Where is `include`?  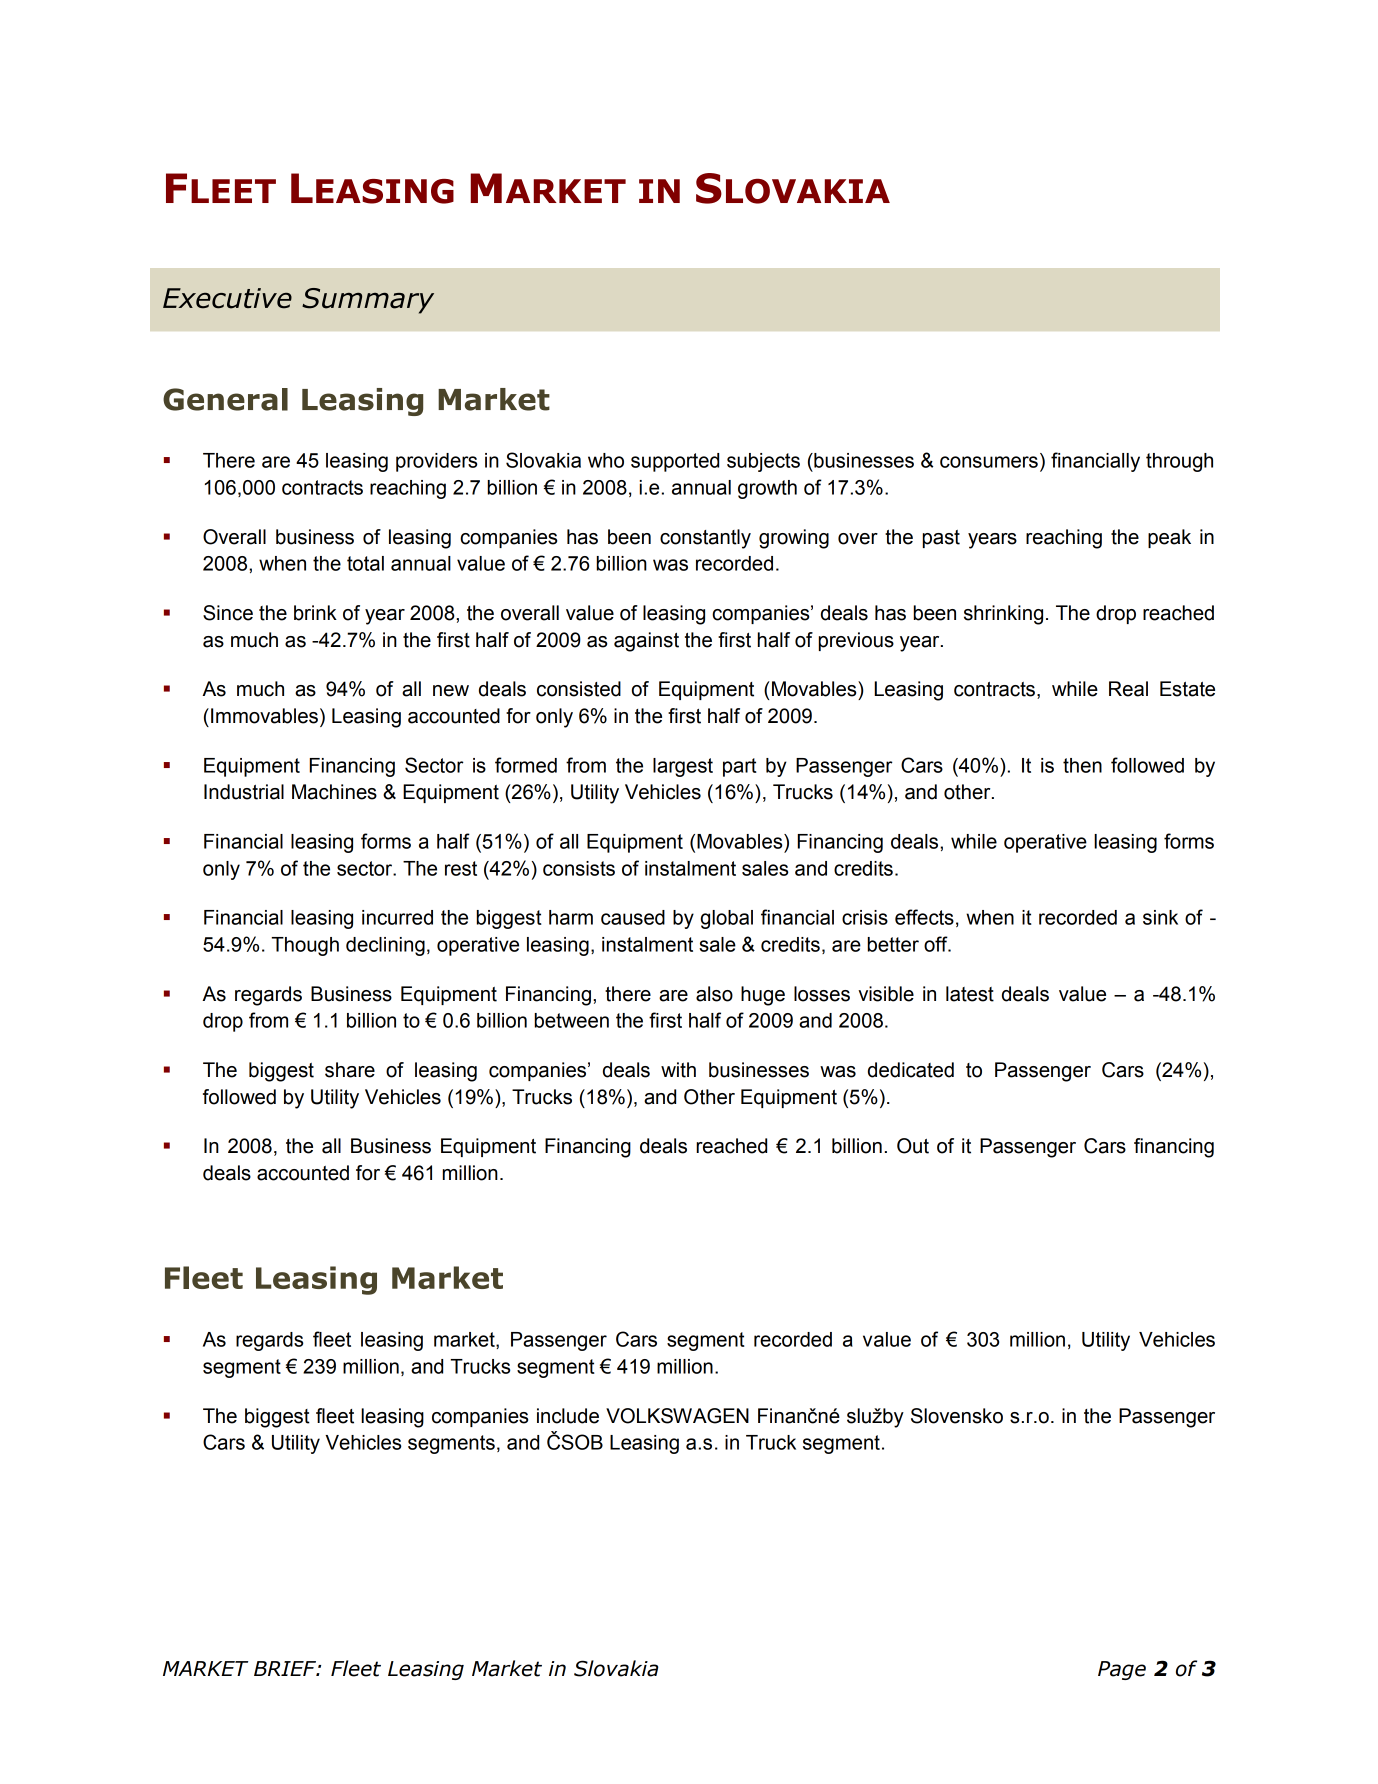
include is located at coordinates (568, 1416).
